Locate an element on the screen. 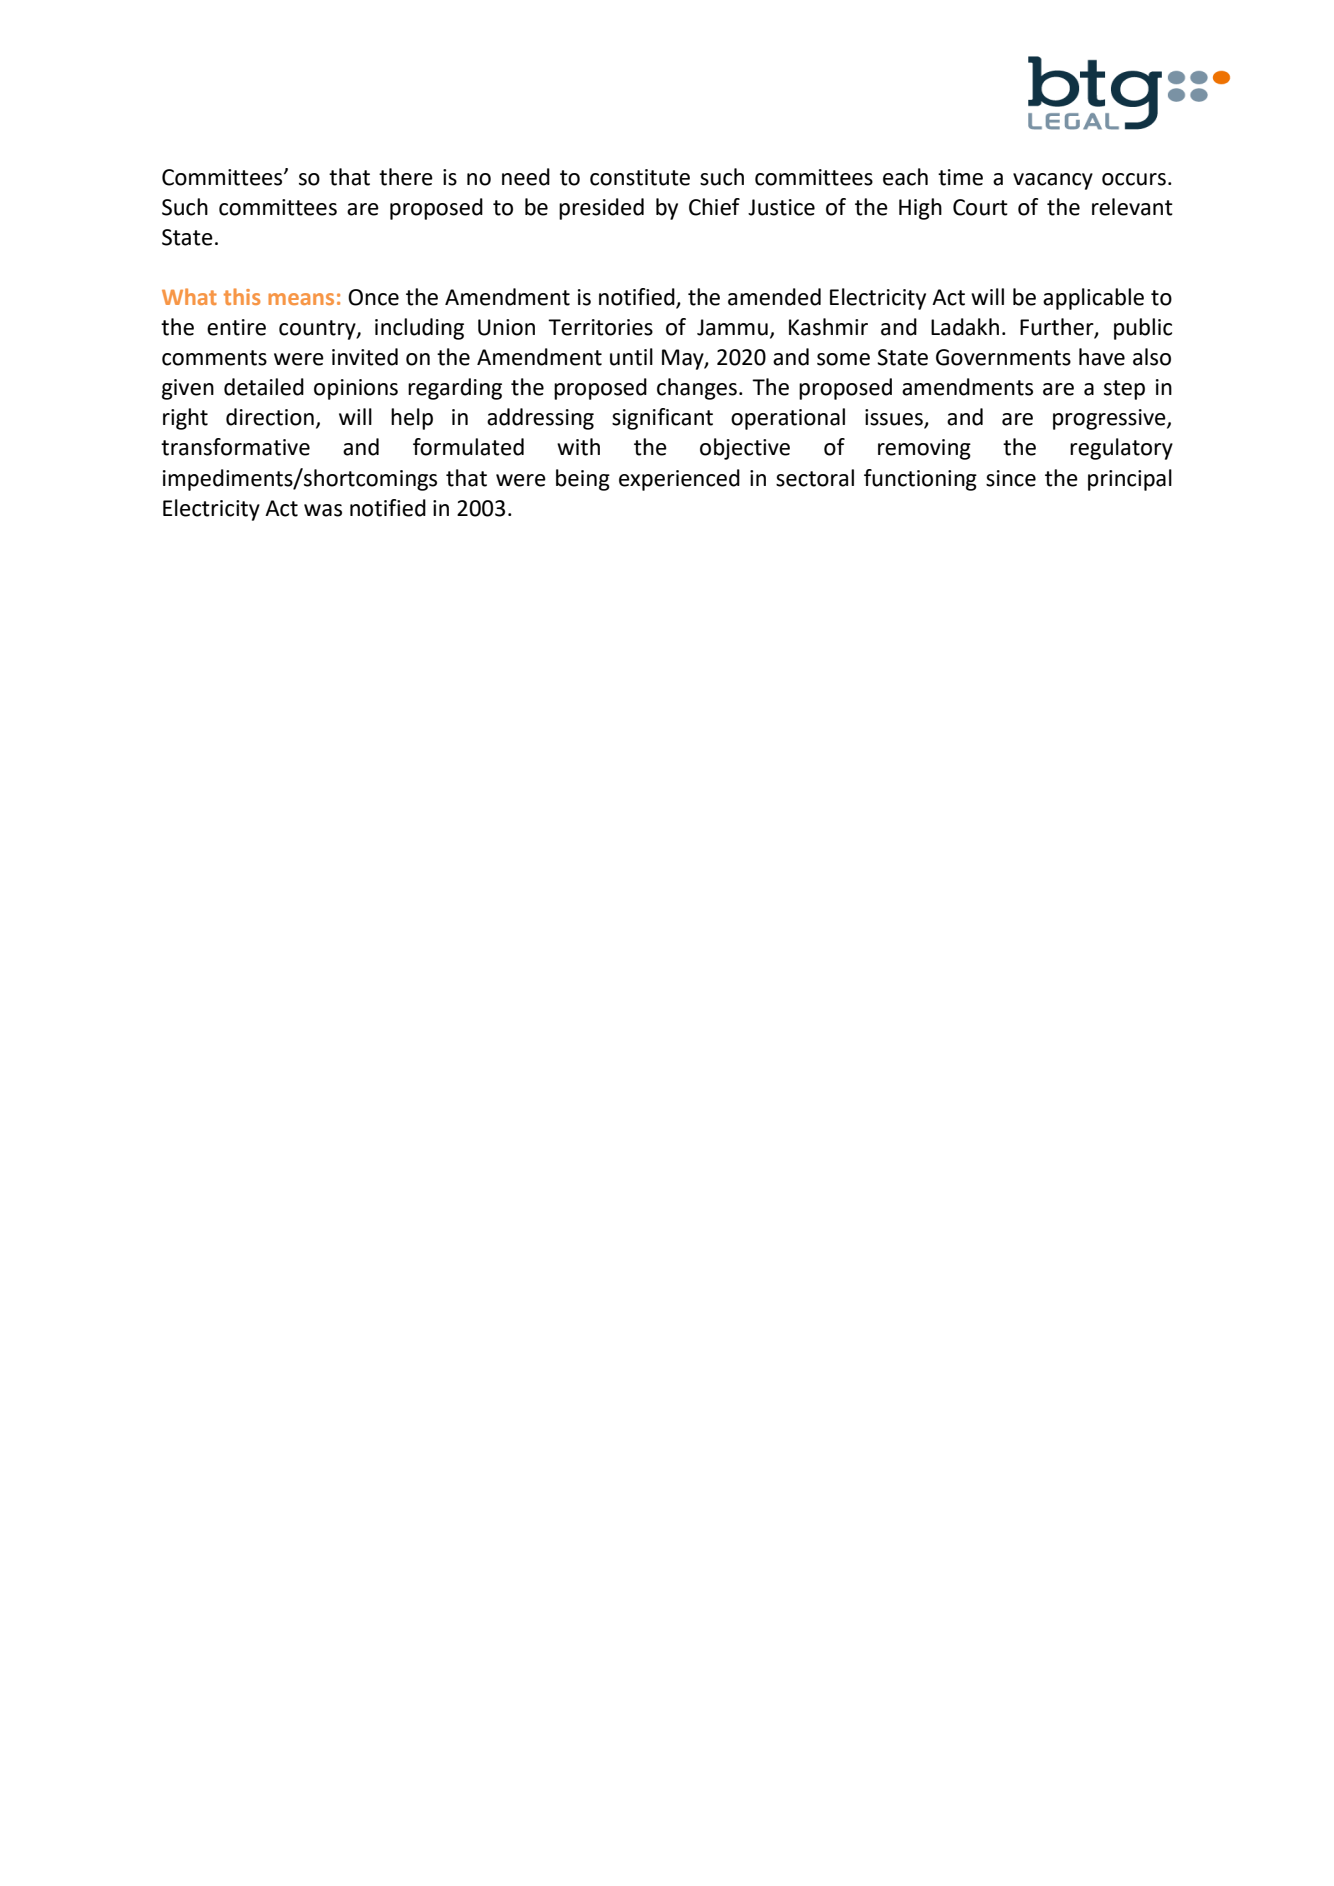 Image resolution: width=1334 pixels, height=1886 pixels. since is located at coordinates (1011, 478).
